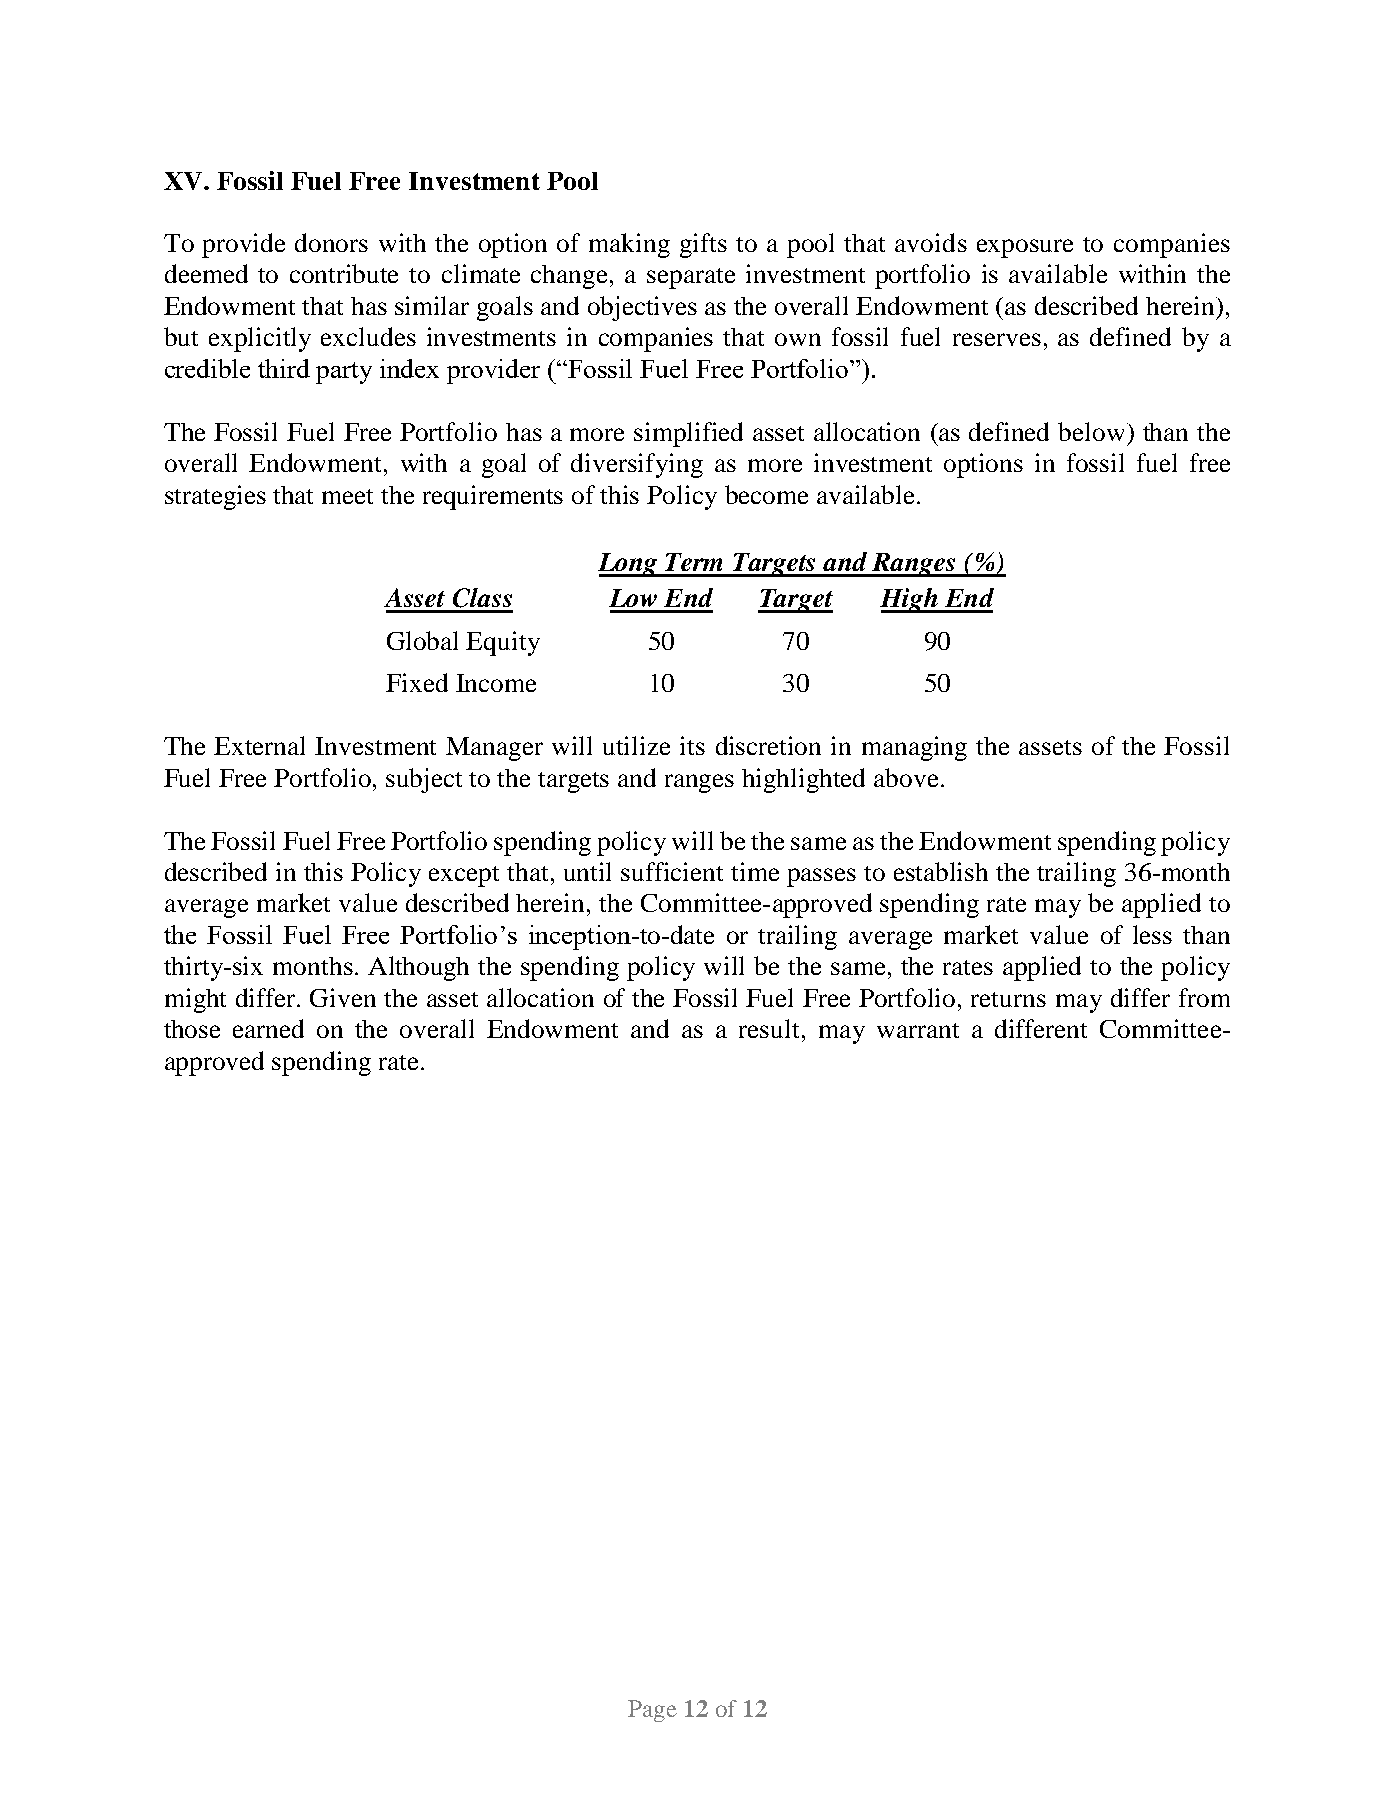 This document has width=1395, height=1805. What do you see at coordinates (1025, 248) in the document?
I see `exposure` at bounding box center [1025, 248].
